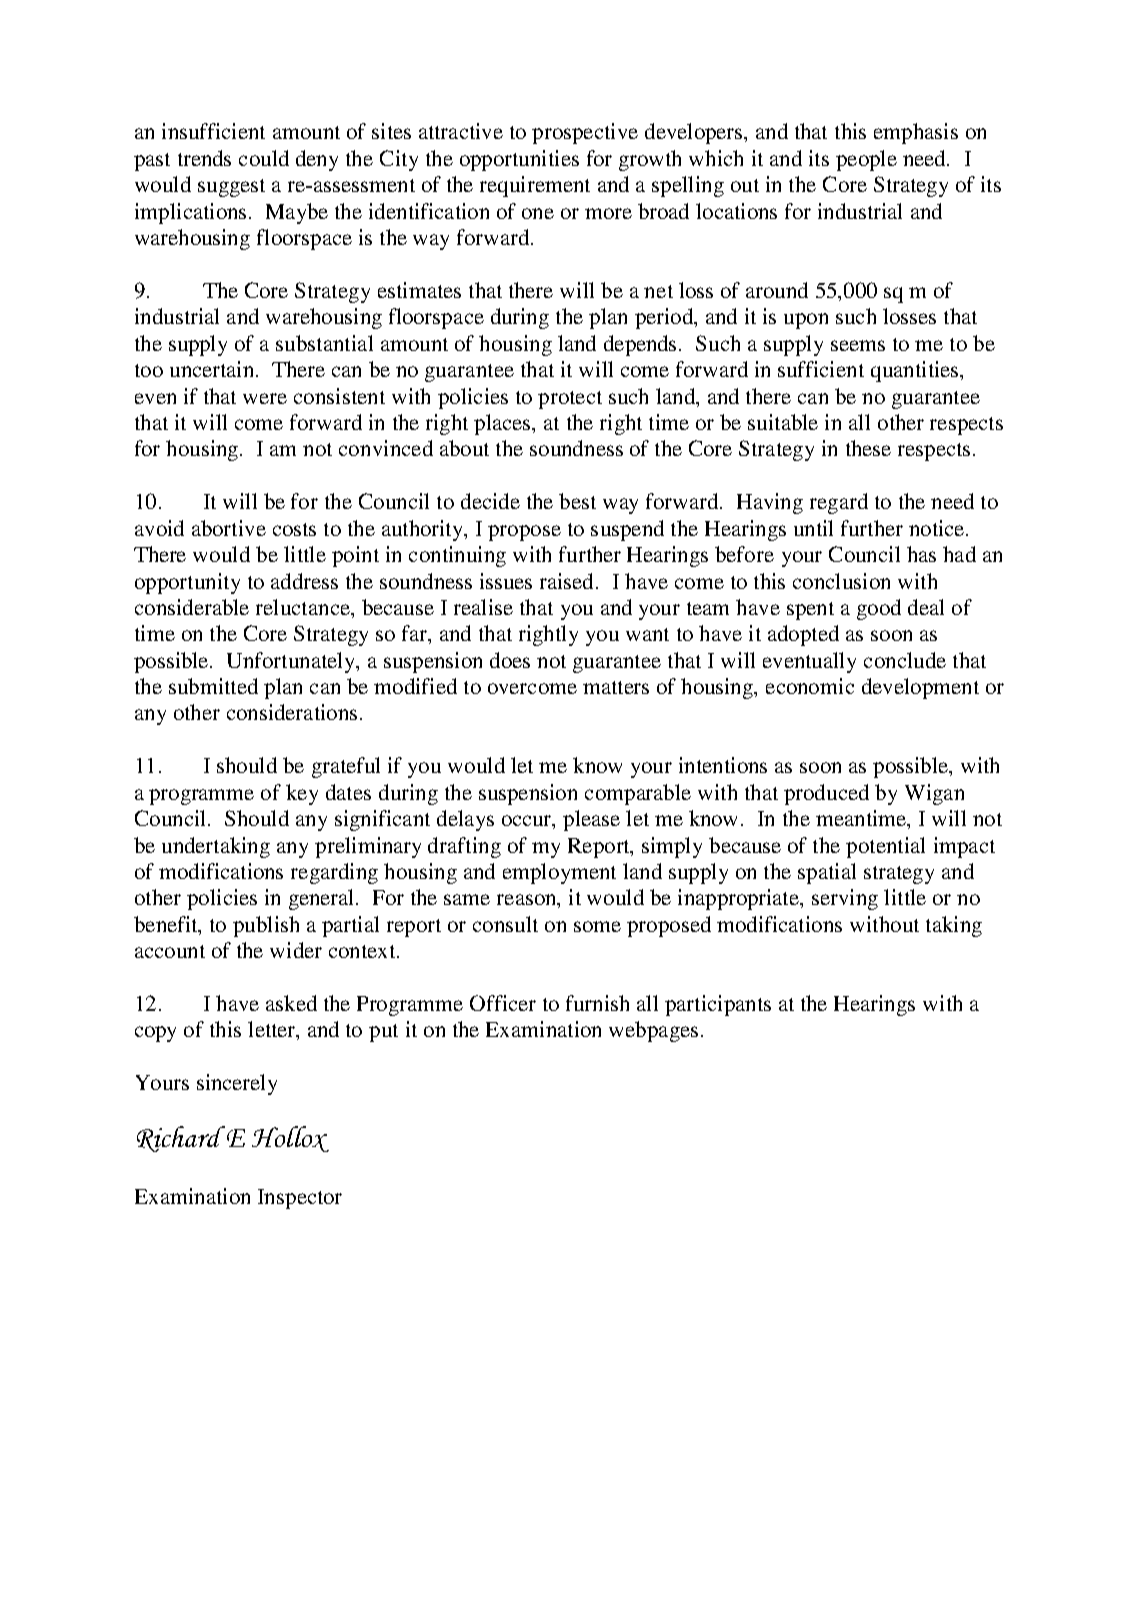  I want to click on conclusion, so click(841, 581).
